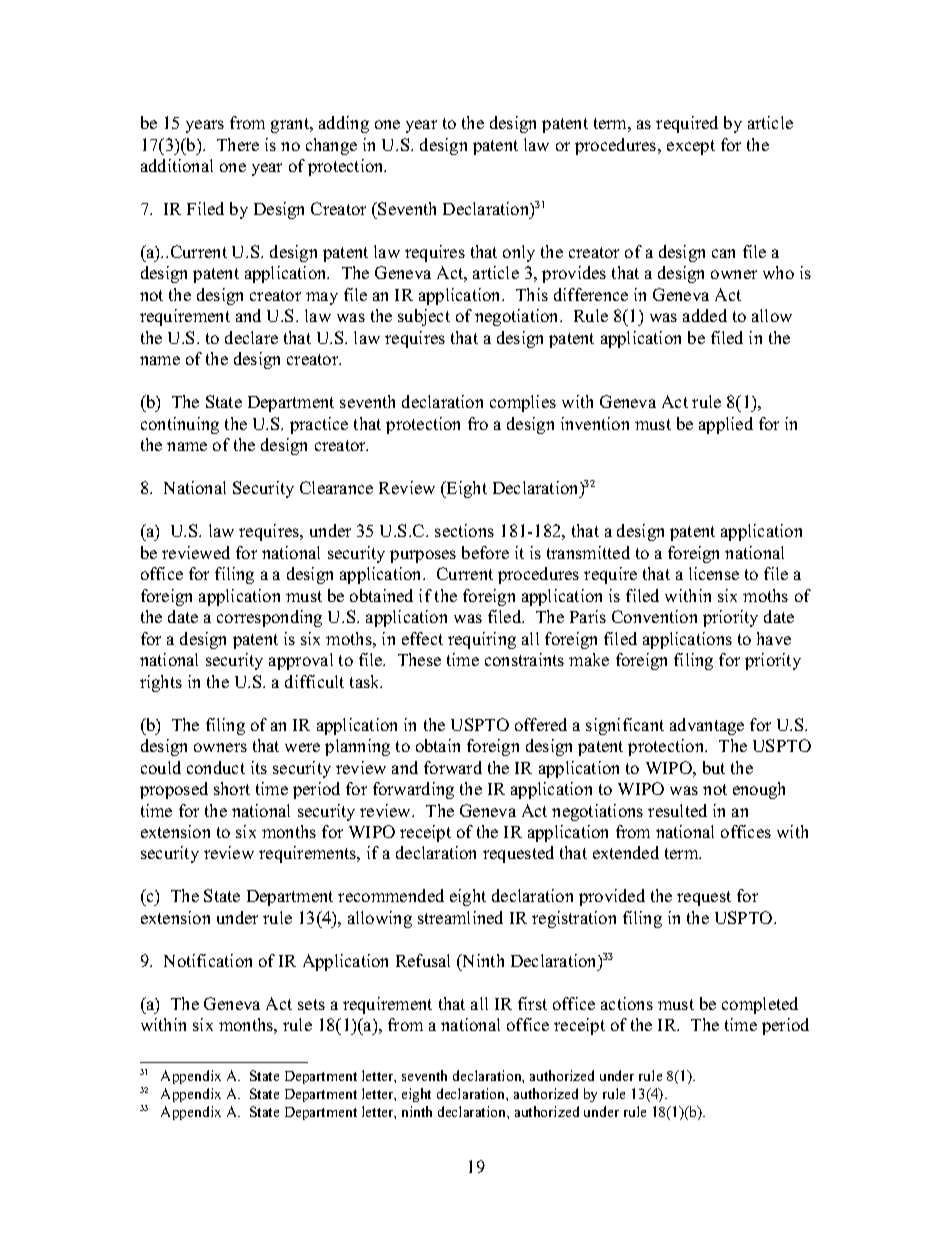 This screenshot has height=1233, width=952. Describe the element at coordinates (691, 147) in the screenshot. I see `except` at that location.
